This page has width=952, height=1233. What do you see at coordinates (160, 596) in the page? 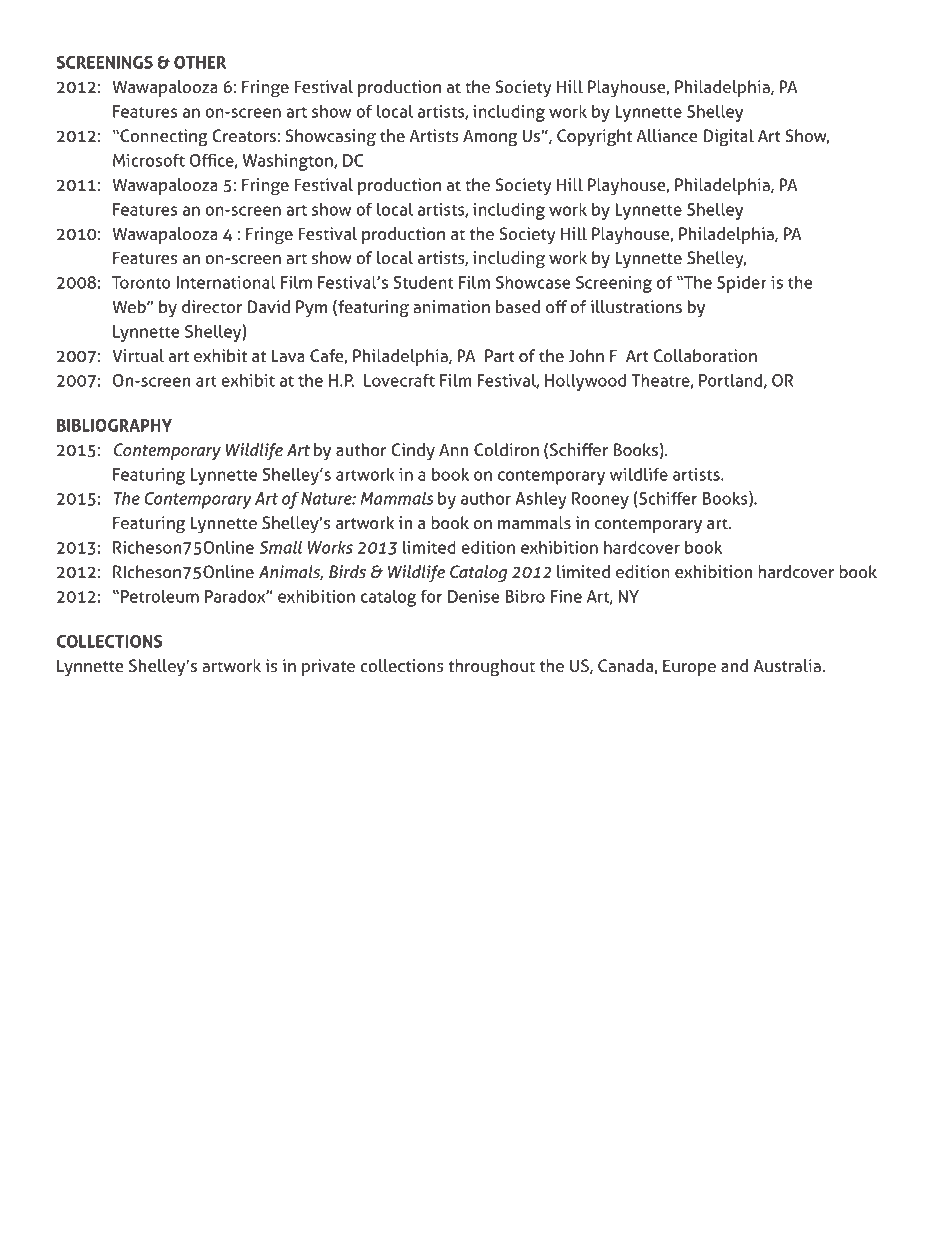
I see `Petroleum` at bounding box center [160, 596].
